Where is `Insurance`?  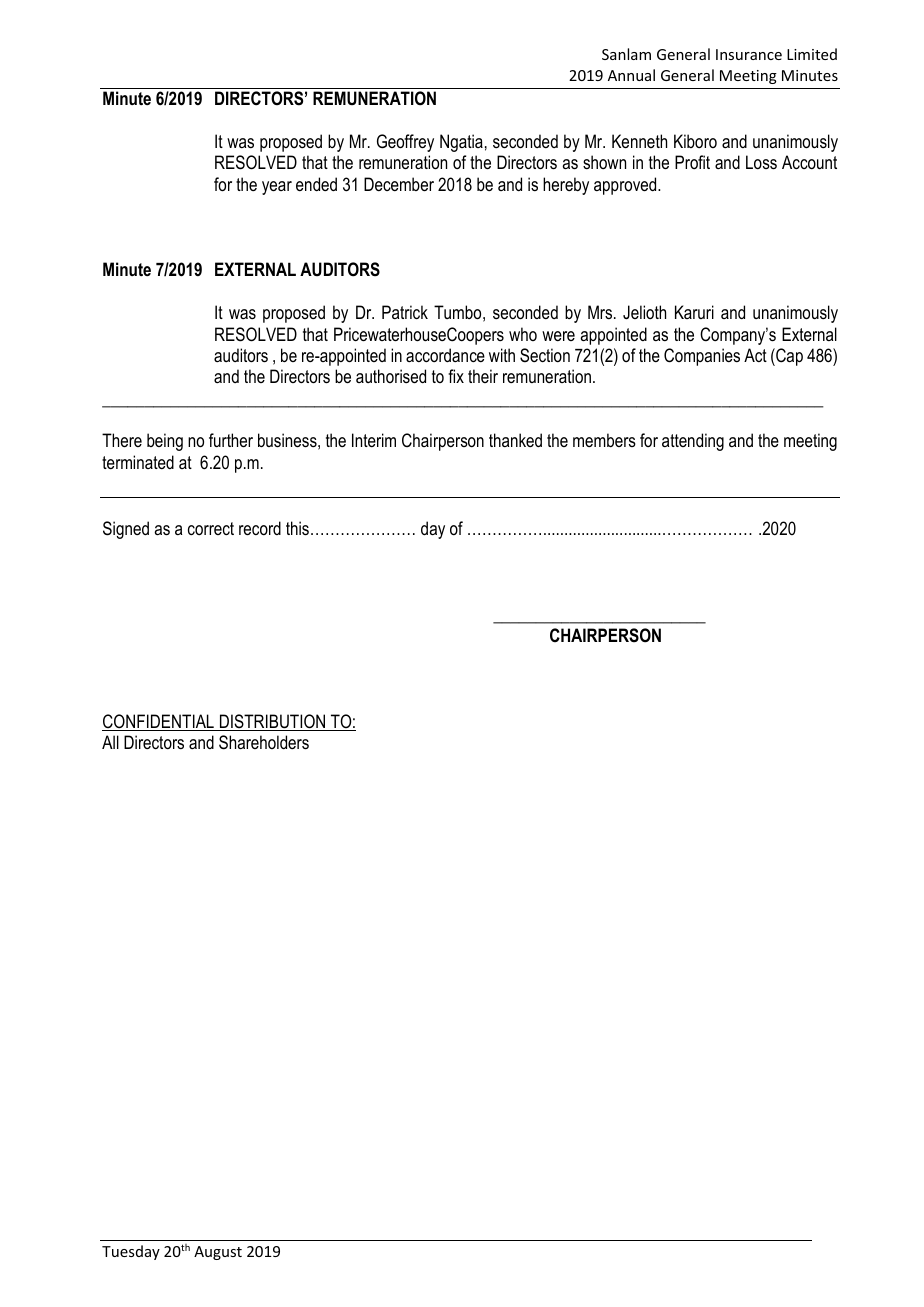 Insurance is located at coordinates (749, 54).
